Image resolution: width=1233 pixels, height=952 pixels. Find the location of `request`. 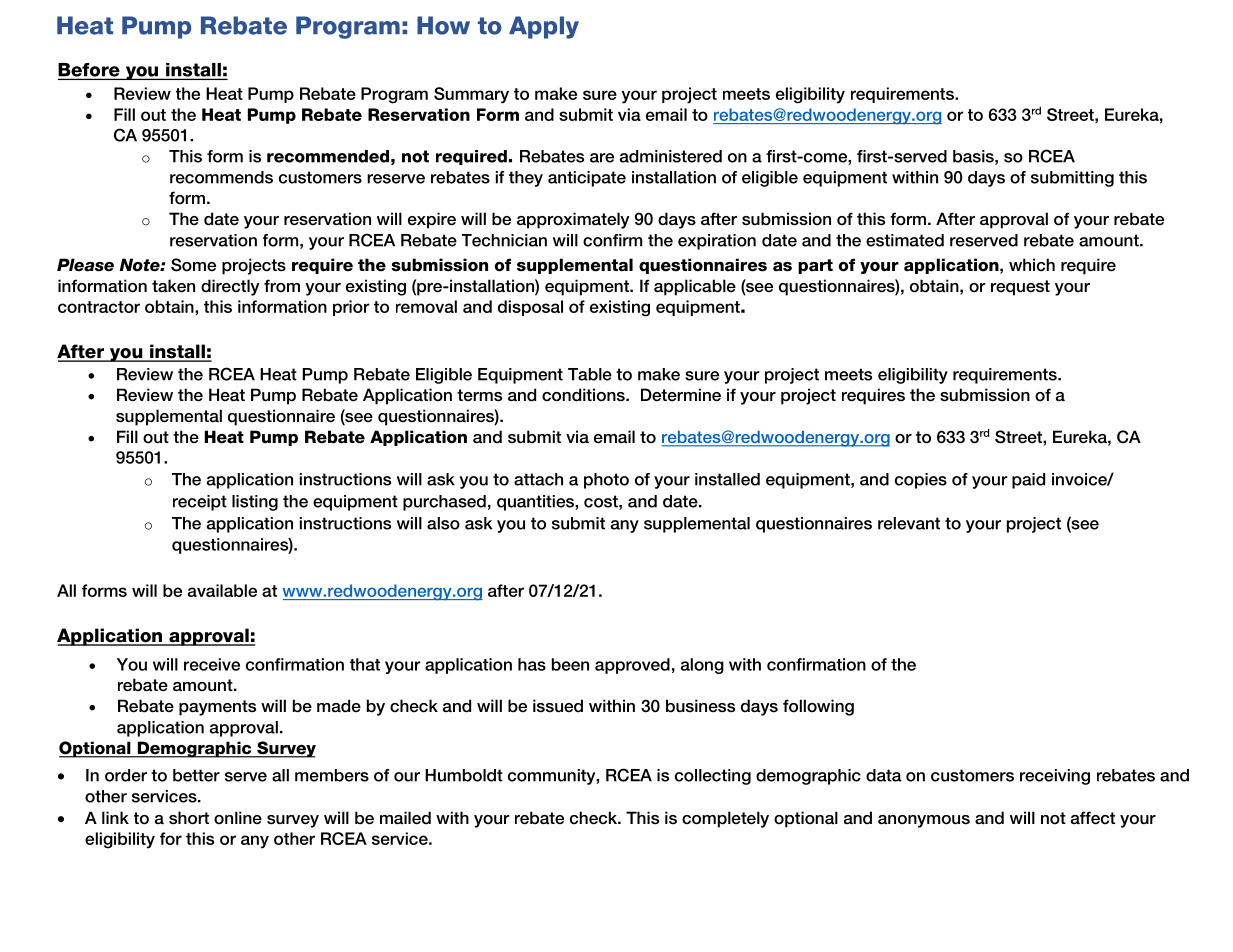

request is located at coordinates (1020, 288).
